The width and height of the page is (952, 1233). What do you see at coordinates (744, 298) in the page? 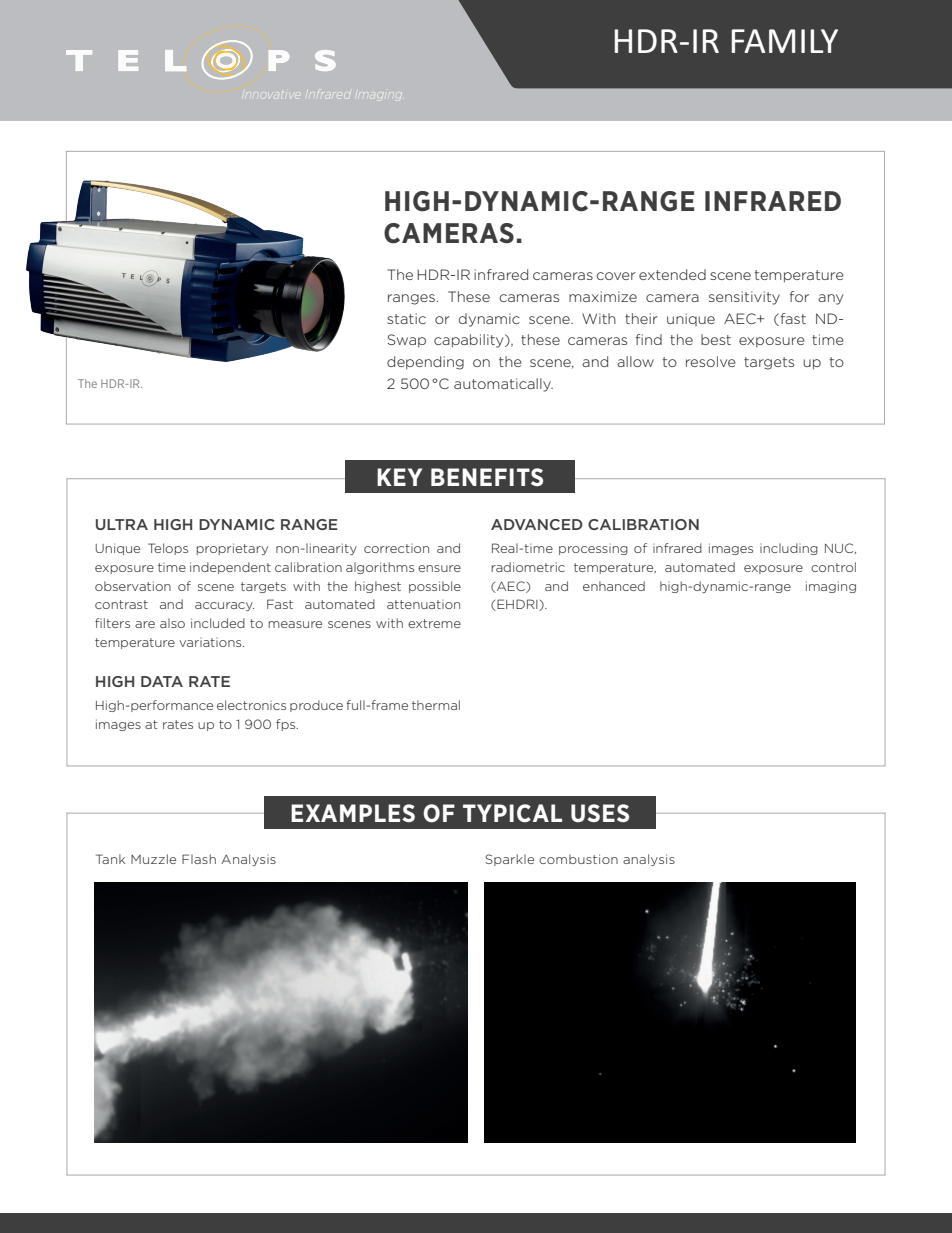
I see `sensitivity` at bounding box center [744, 298].
